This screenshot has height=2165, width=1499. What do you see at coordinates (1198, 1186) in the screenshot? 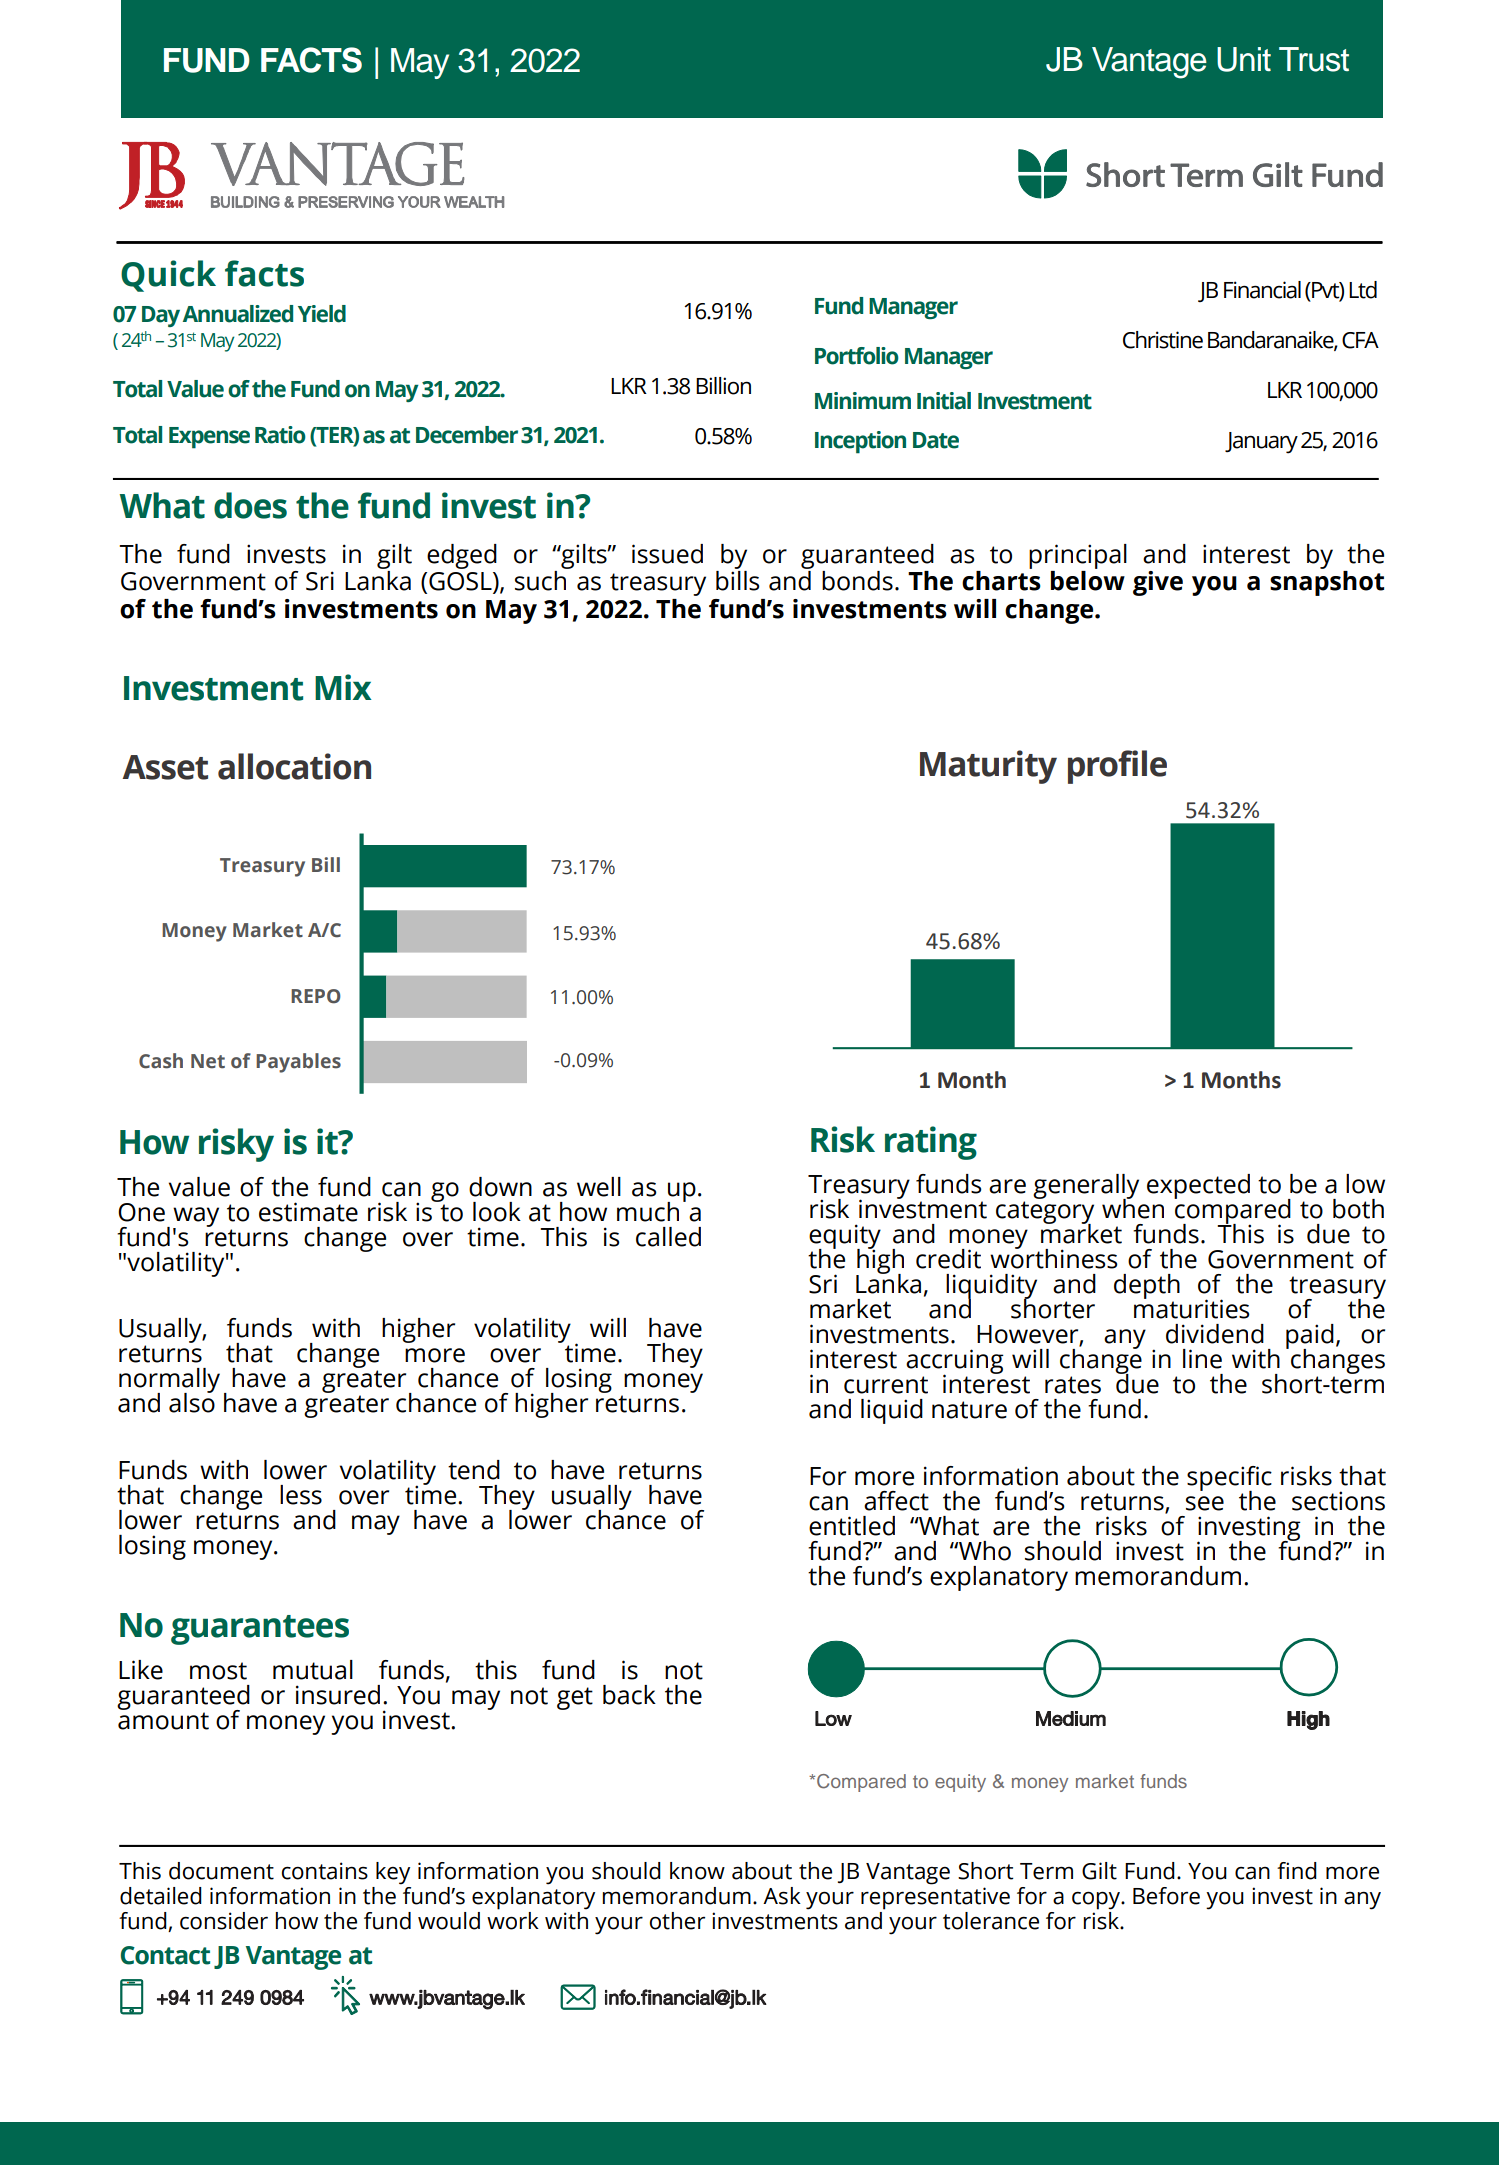
I see `expected` at bounding box center [1198, 1186].
